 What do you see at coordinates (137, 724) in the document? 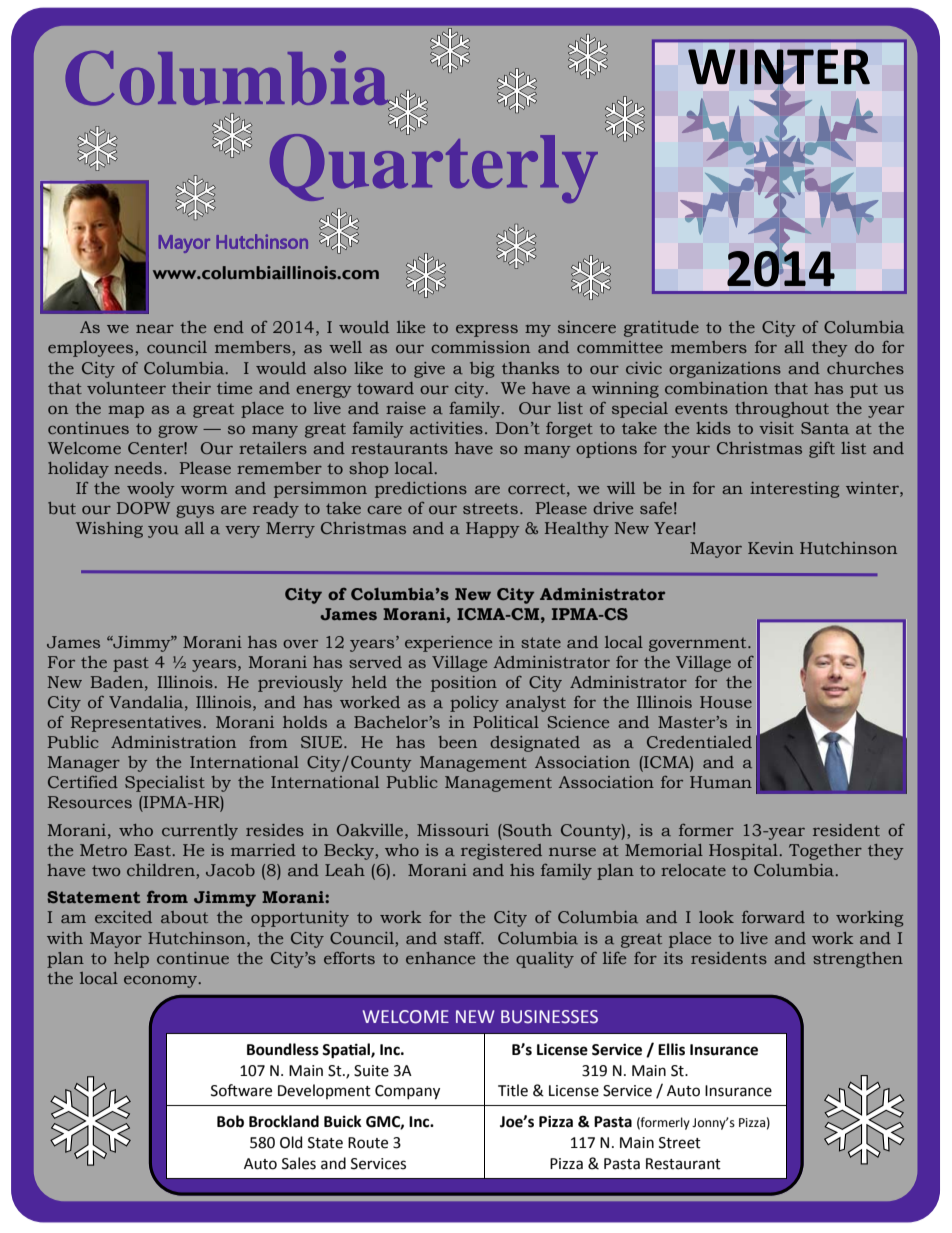
I see `Representatives` at bounding box center [137, 724].
